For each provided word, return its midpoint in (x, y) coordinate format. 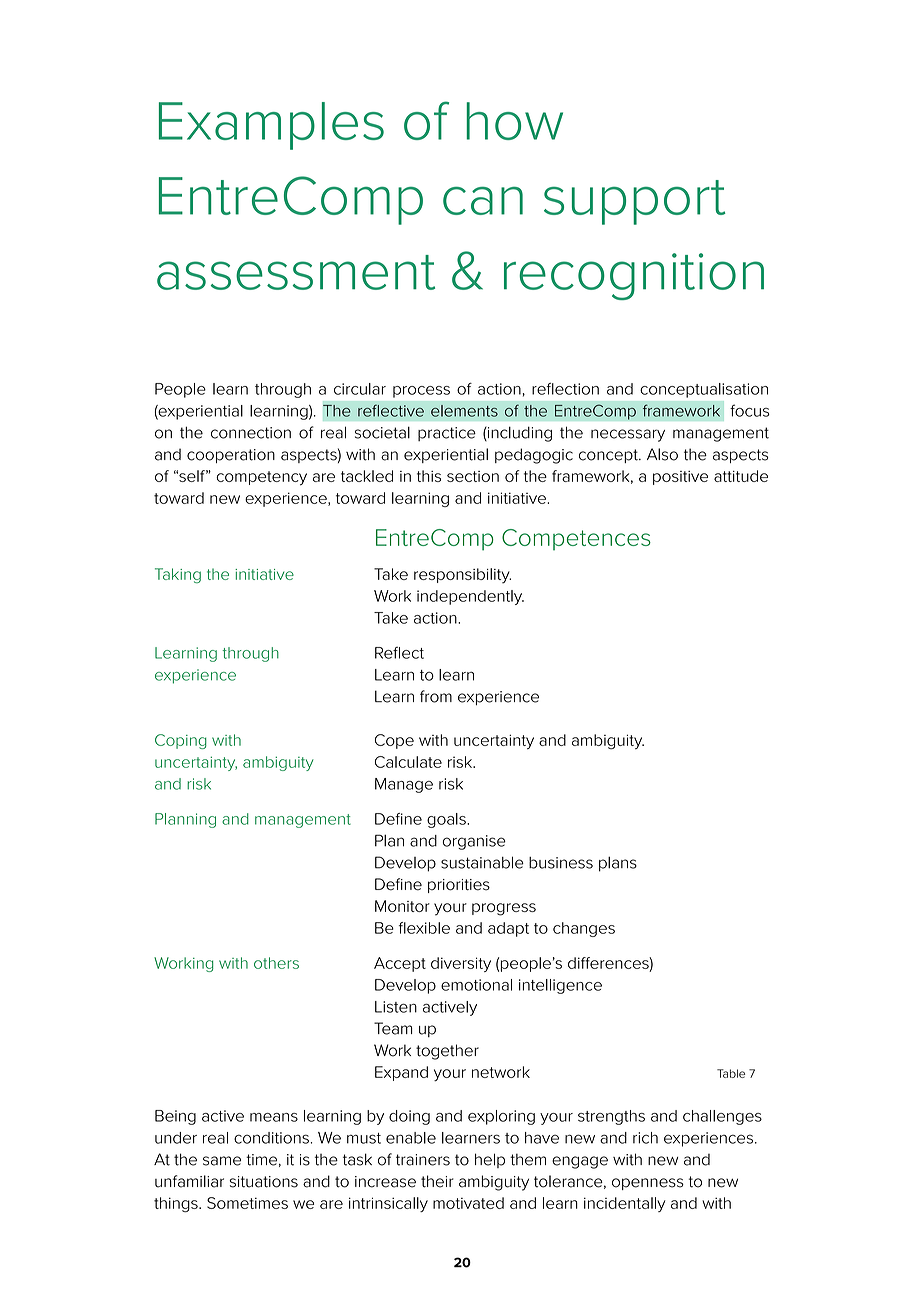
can (483, 201)
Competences (576, 539)
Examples (271, 126)
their (437, 1181)
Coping (181, 741)
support (635, 202)
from (436, 696)
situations (264, 1182)
